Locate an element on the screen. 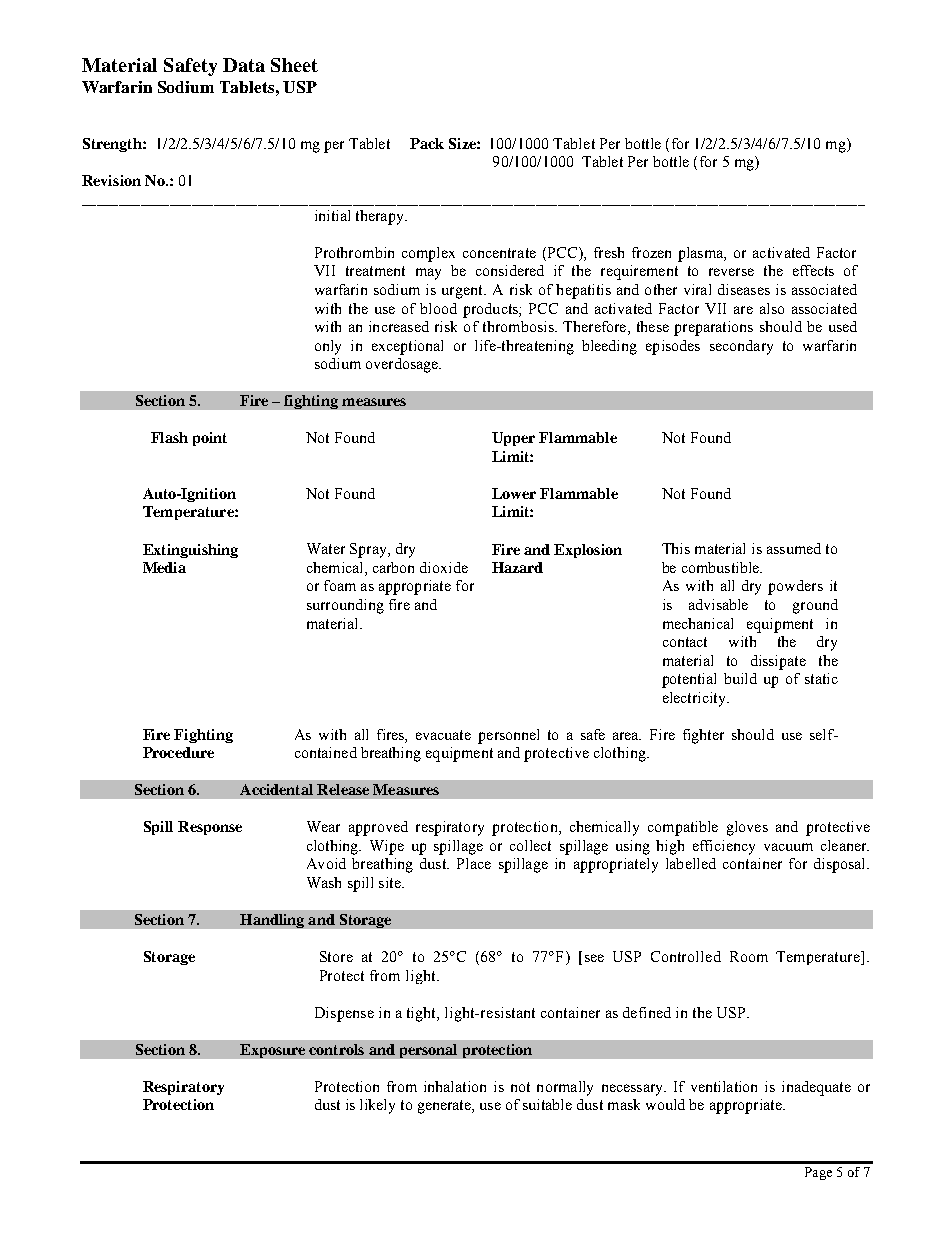 Image resolution: width=952 pixels, height=1233 pixels. gloves is located at coordinates (747, 828).
